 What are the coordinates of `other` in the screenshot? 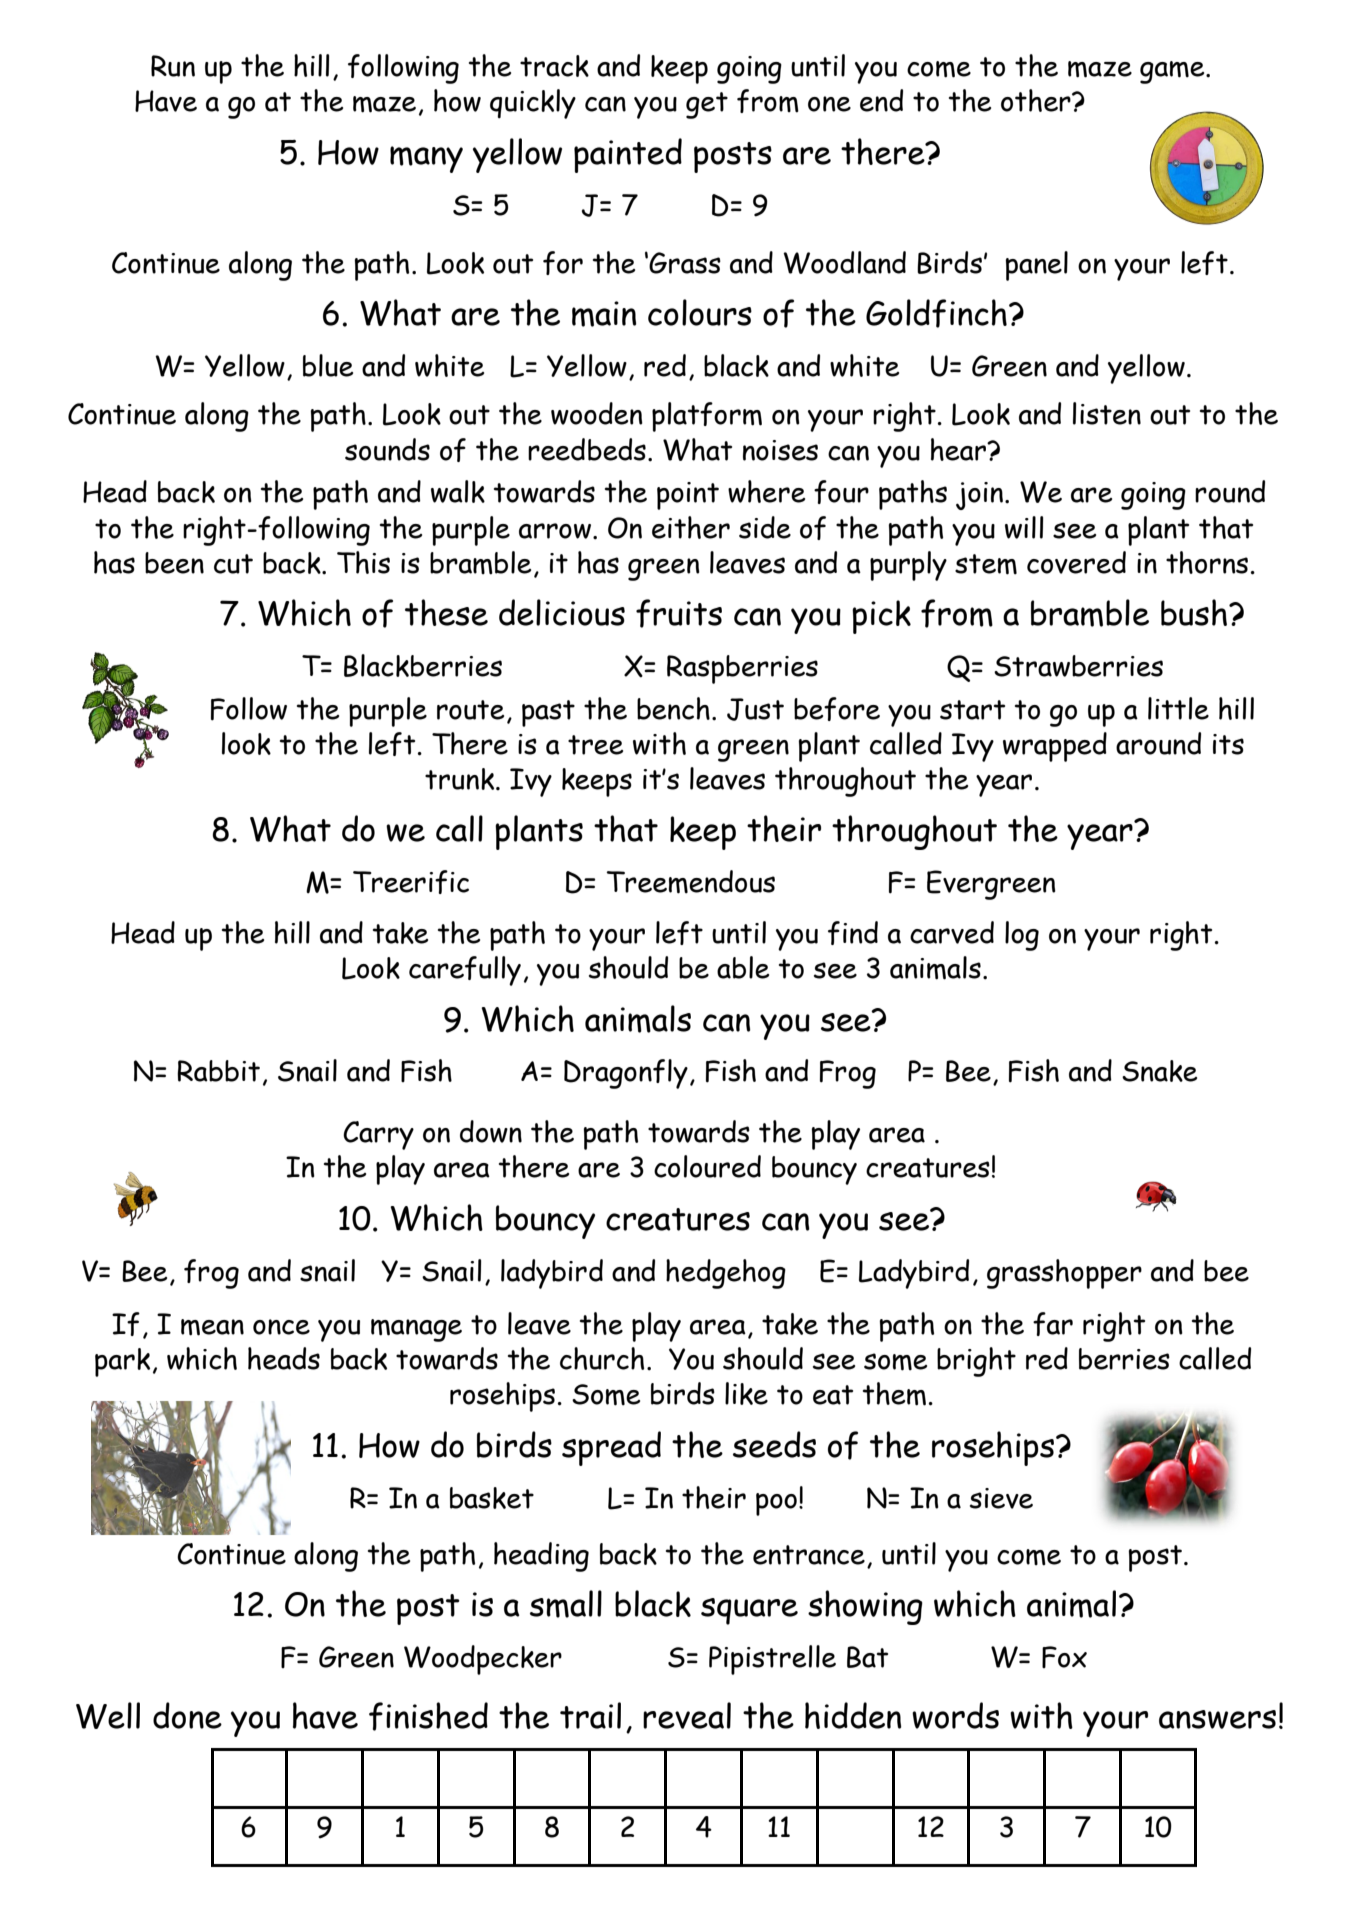 It's located at (1037, 100).
